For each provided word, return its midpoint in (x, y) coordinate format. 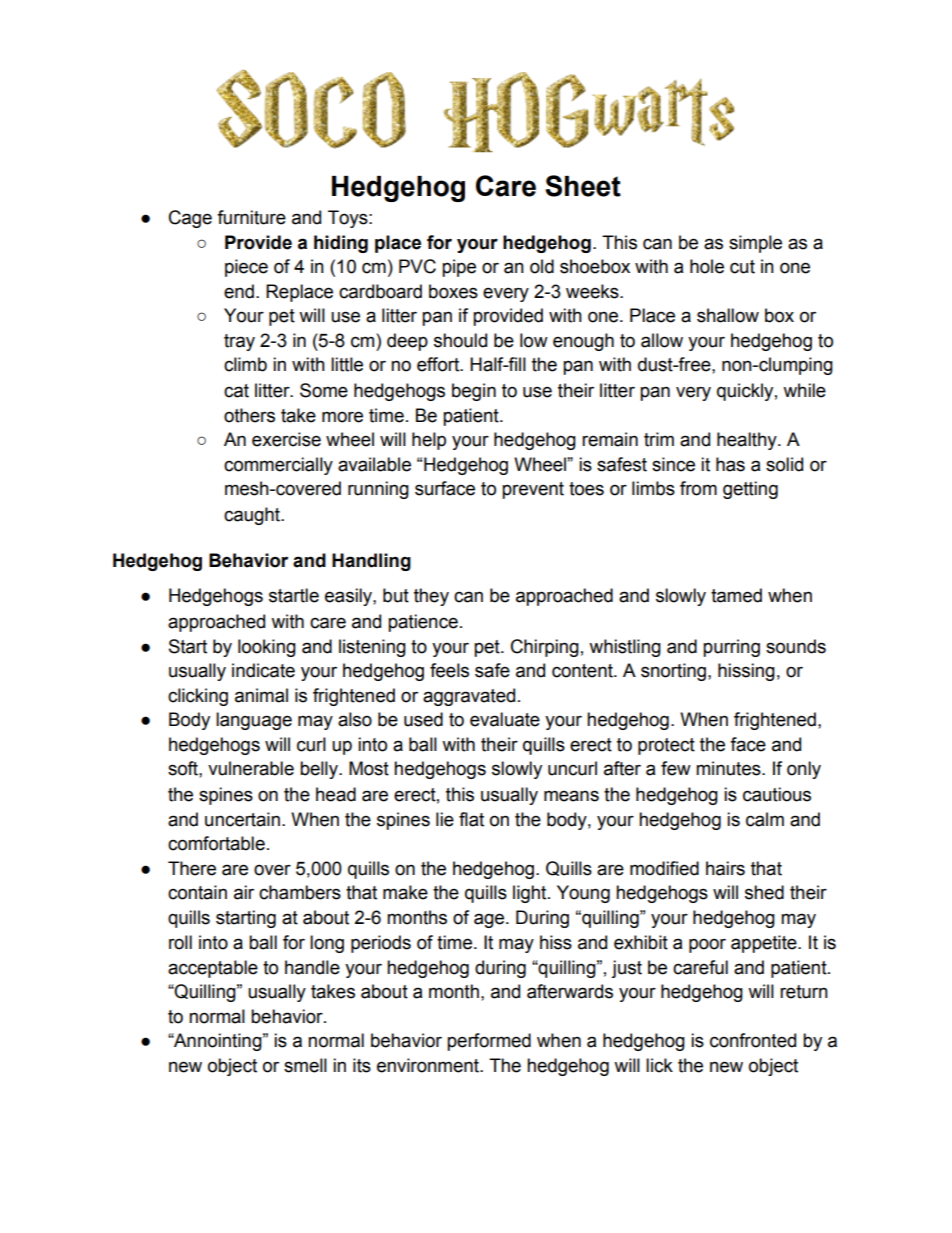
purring (731, 648)
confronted (753, 1040)
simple (755, 244)
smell (305, 1065)
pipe (459, 268)
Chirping (545, 648)
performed (489, 1042)
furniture (251, 217)
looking (267, 648)
